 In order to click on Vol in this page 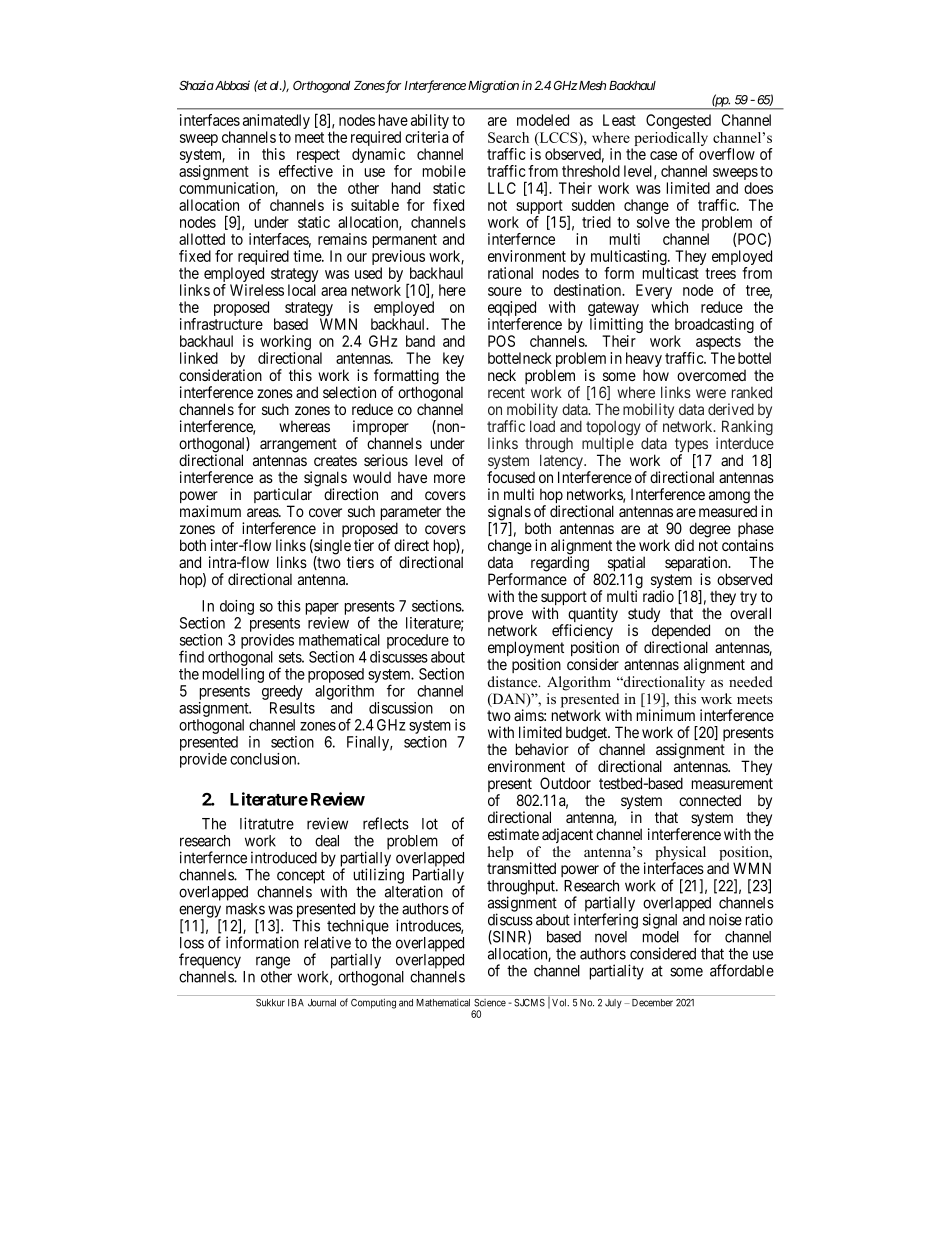, I will do `click(560, 1003)`.
